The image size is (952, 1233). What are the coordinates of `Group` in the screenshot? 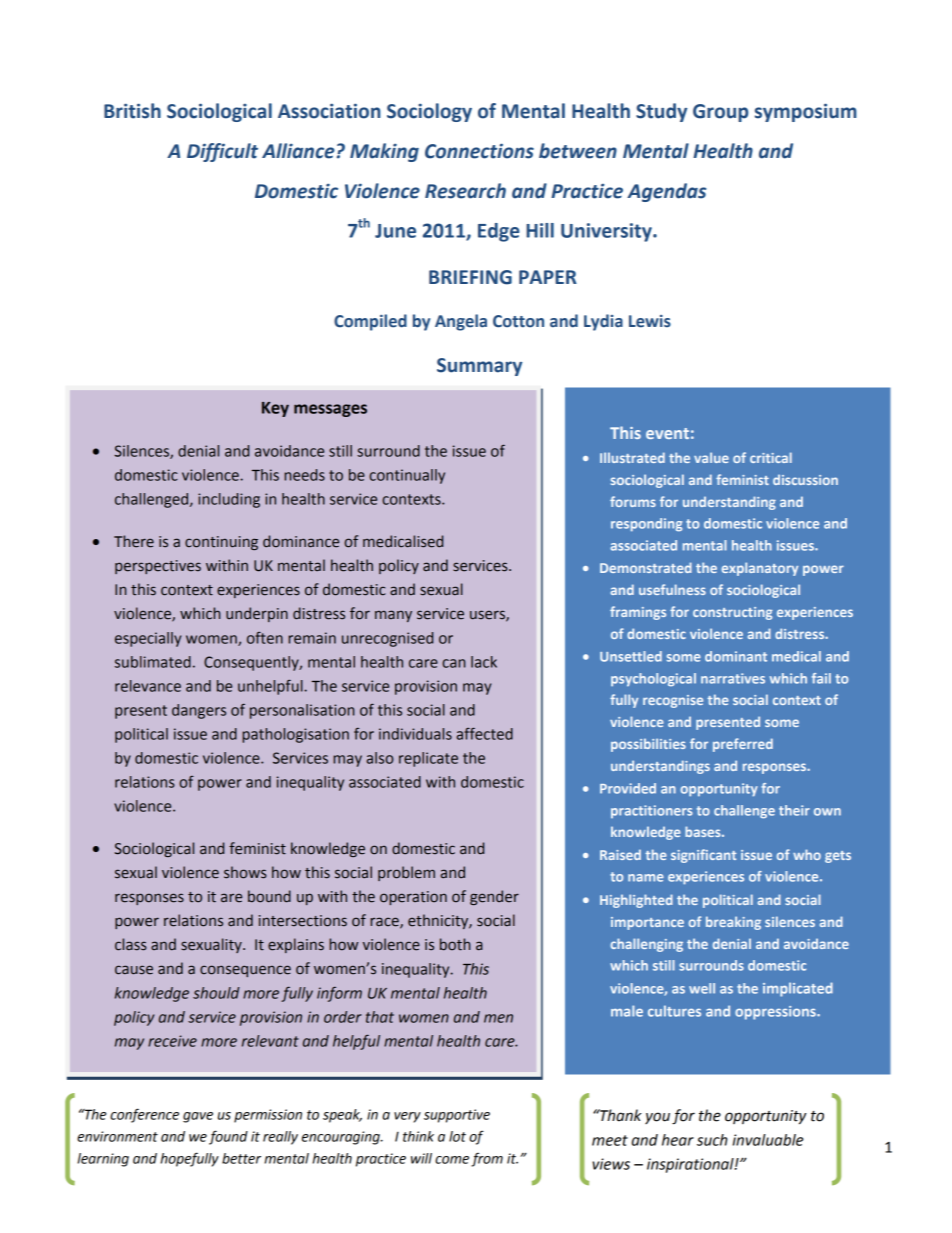 It's located at (720, 113).
